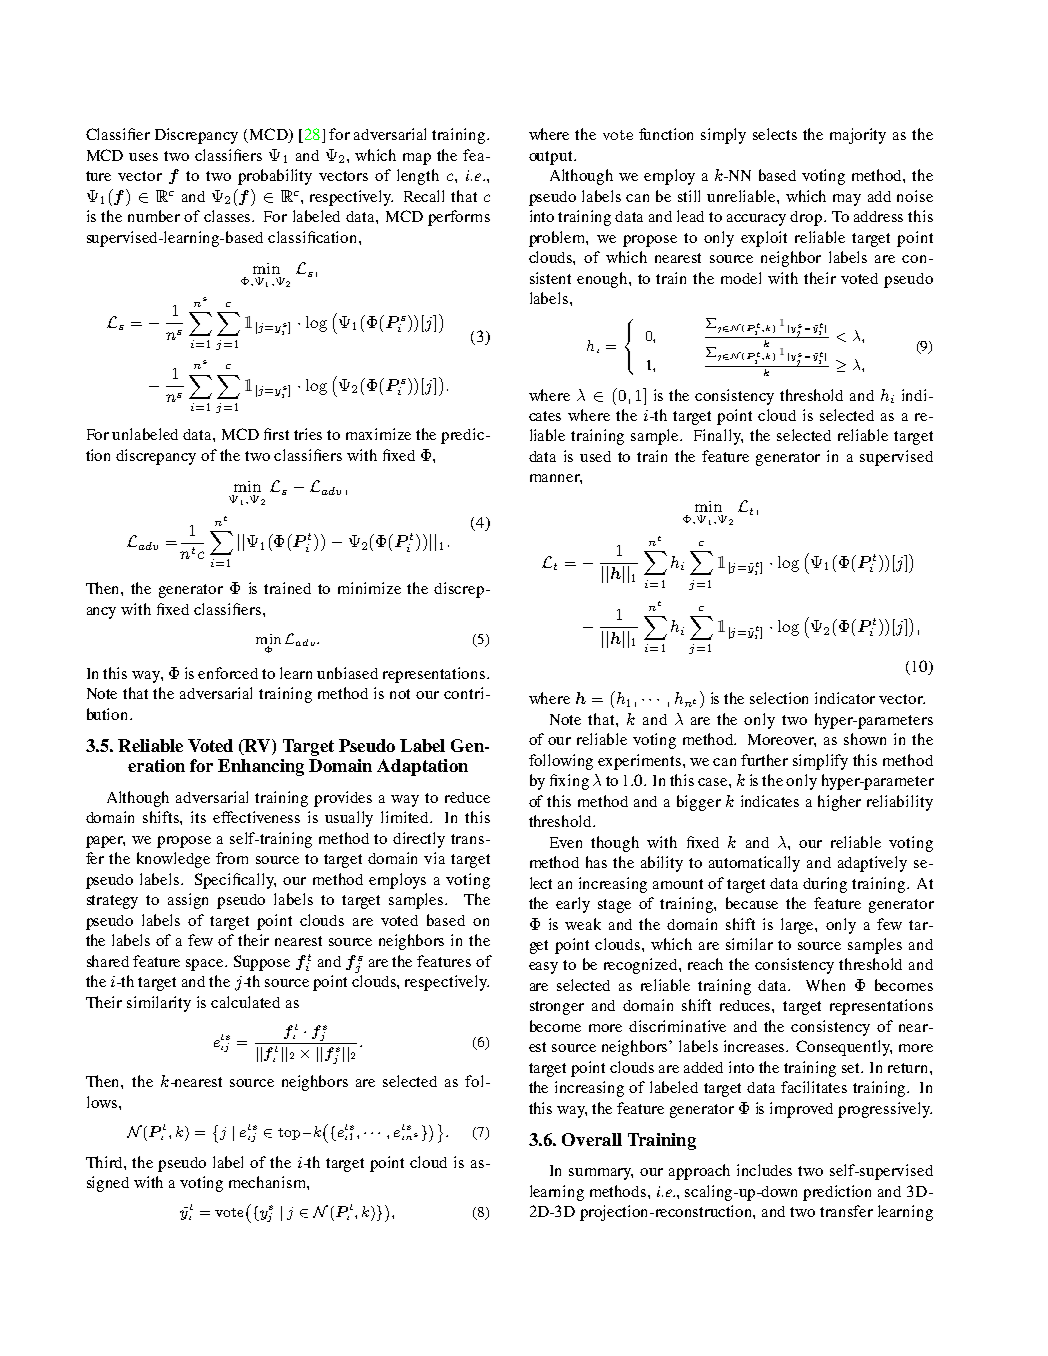 This screenshot has height=1356, width=1048. I want to click on Even, so click(566, 842).
